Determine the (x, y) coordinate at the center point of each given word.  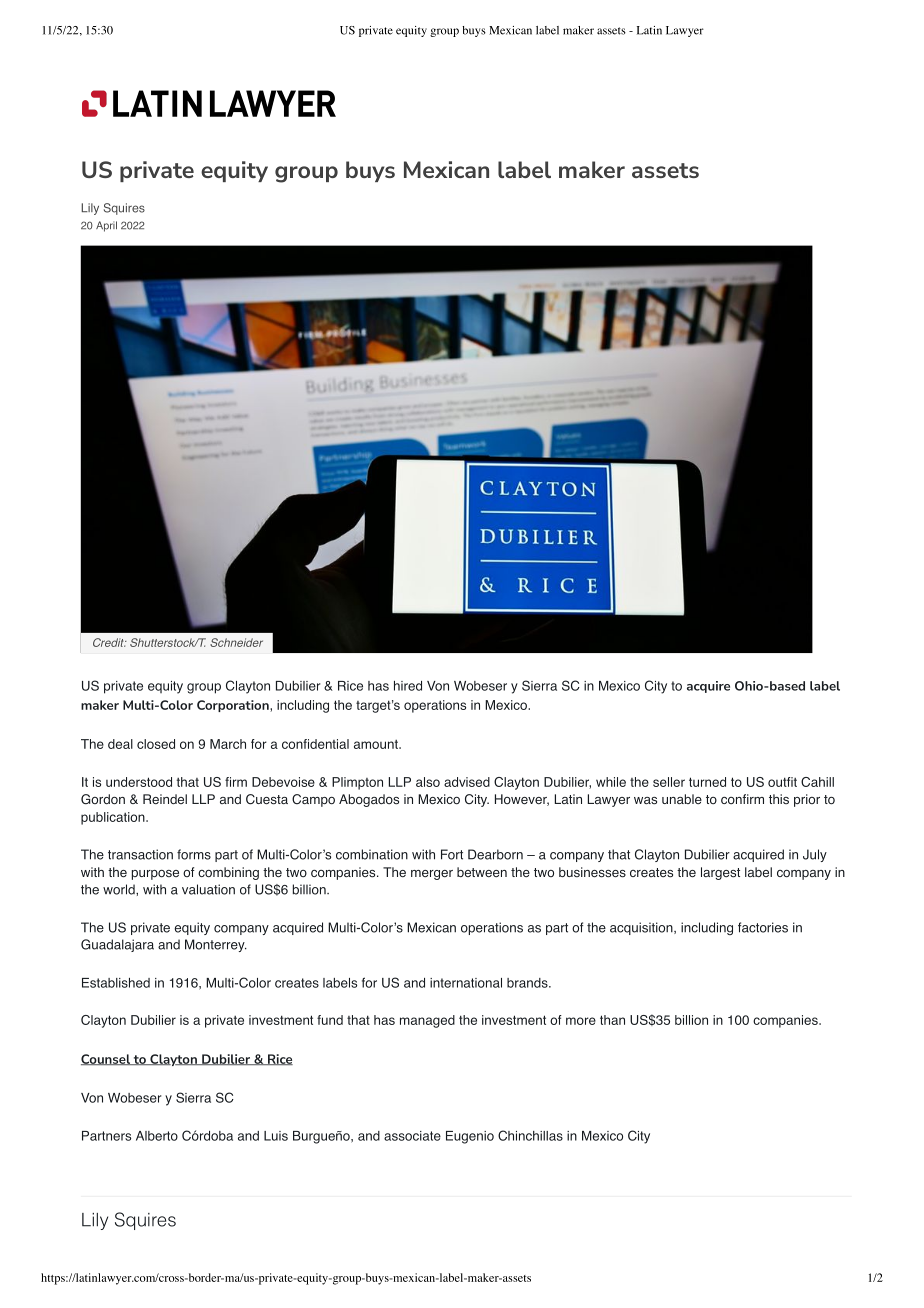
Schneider (236, 642)
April (106, 226)
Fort (452, 854)
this (779, 799)
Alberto (157, 1136)
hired (408, 686)
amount (377, 744)
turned (707, 782)
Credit (109, 642)
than (612, 1020)
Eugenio (470, 1137)
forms (194, 854)
